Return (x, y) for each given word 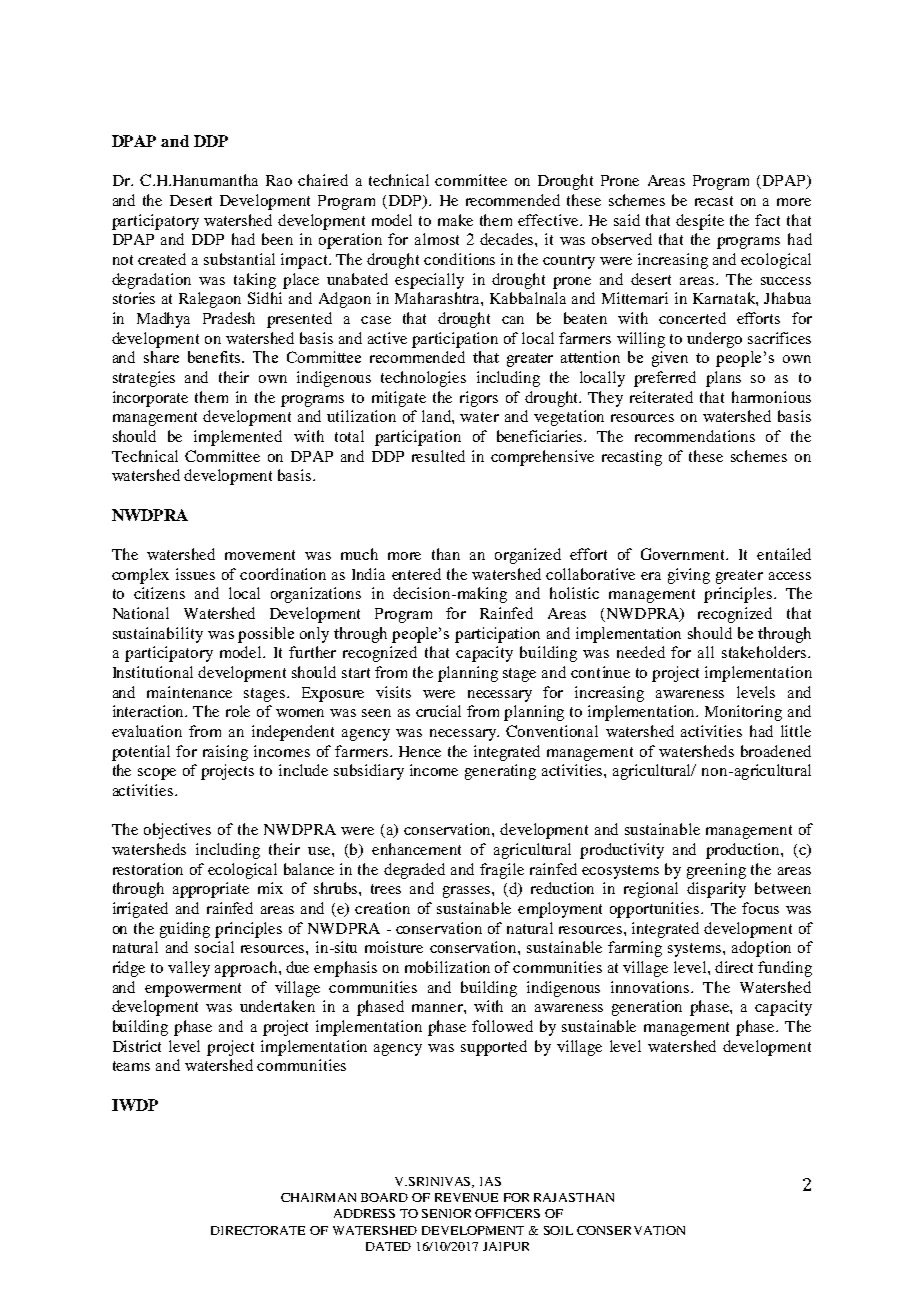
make (455, 220)
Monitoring (743, 713)
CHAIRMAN (318, 1197)
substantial (239, 259)
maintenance (189, 692)
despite (700, 222)
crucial (438, 711)
